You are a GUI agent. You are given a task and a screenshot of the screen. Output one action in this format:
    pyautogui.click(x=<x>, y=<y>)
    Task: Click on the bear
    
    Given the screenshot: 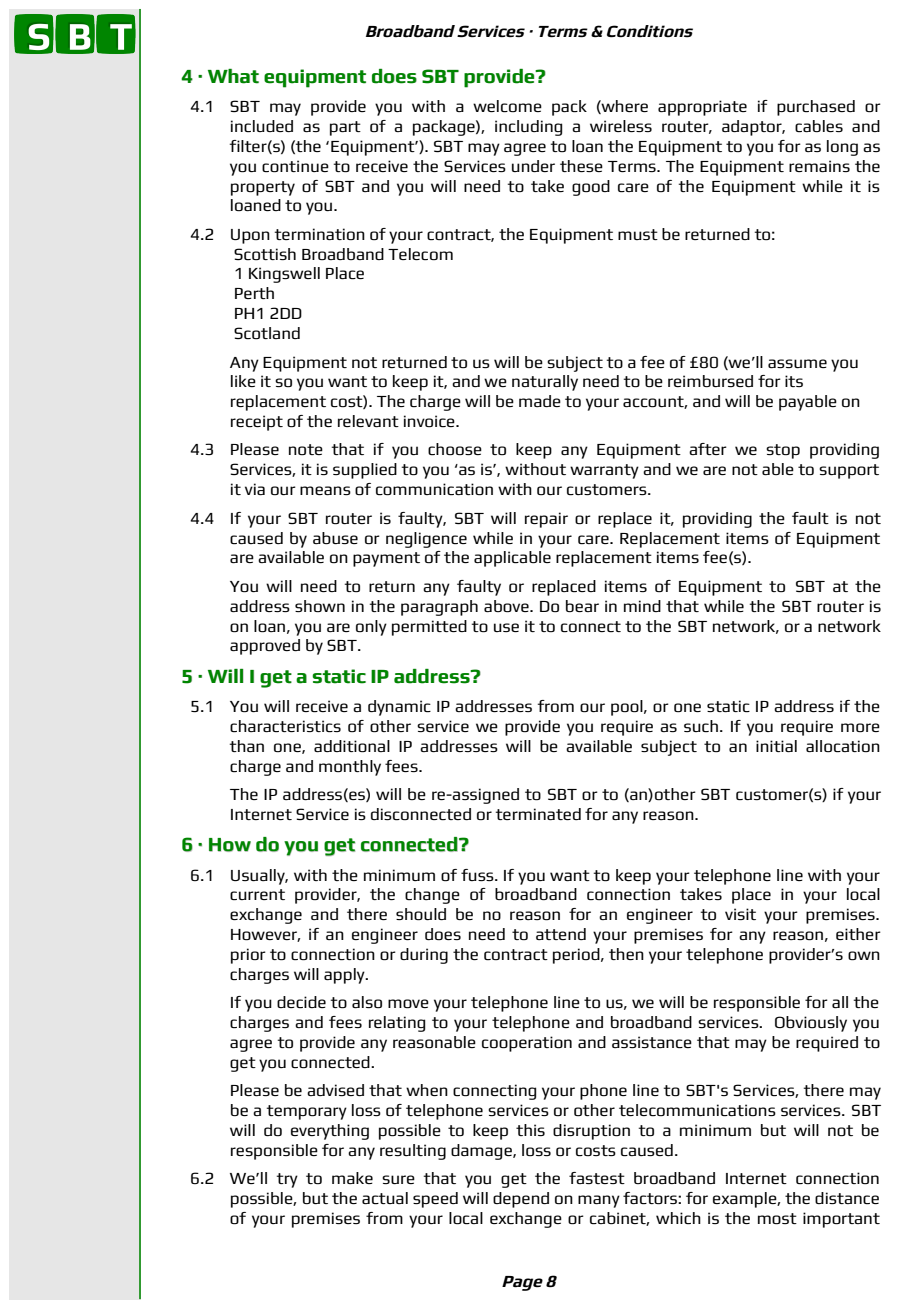 What is the action you would take?
    pyautogui.click(x=582, y=606)
